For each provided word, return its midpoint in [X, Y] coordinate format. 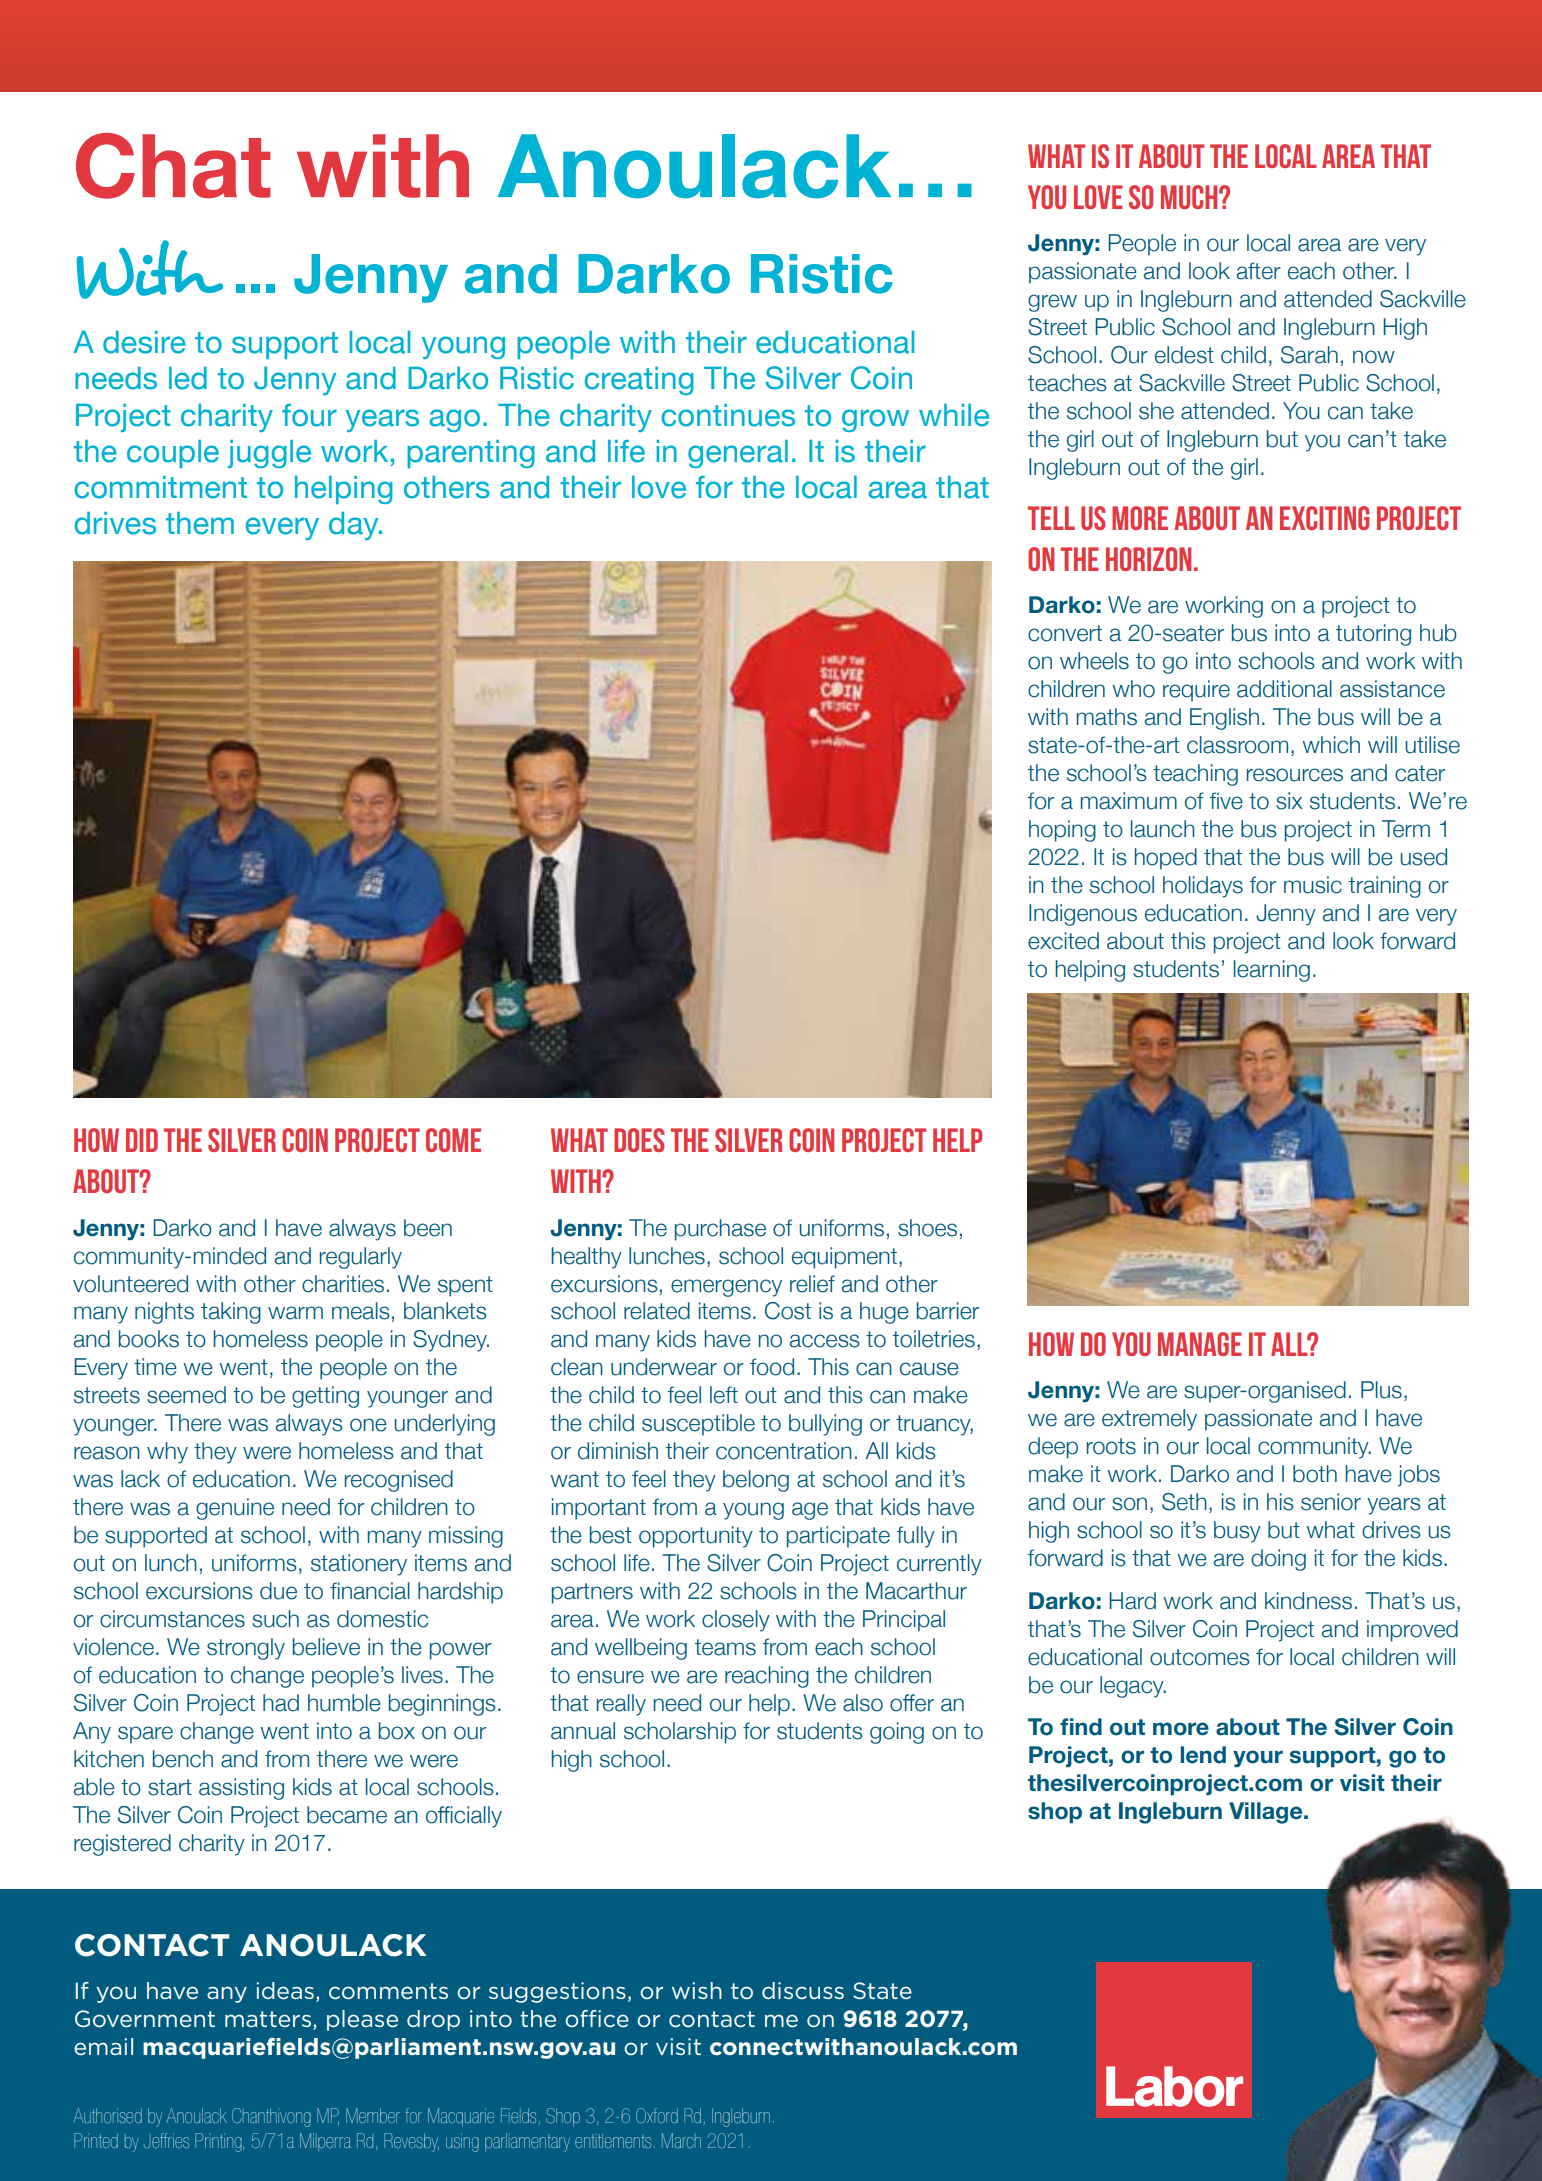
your [1258, 1758]
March [681, 2140]
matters [268, 2019]
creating [639, 381]
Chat [173, 166]
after [1259, 271]
